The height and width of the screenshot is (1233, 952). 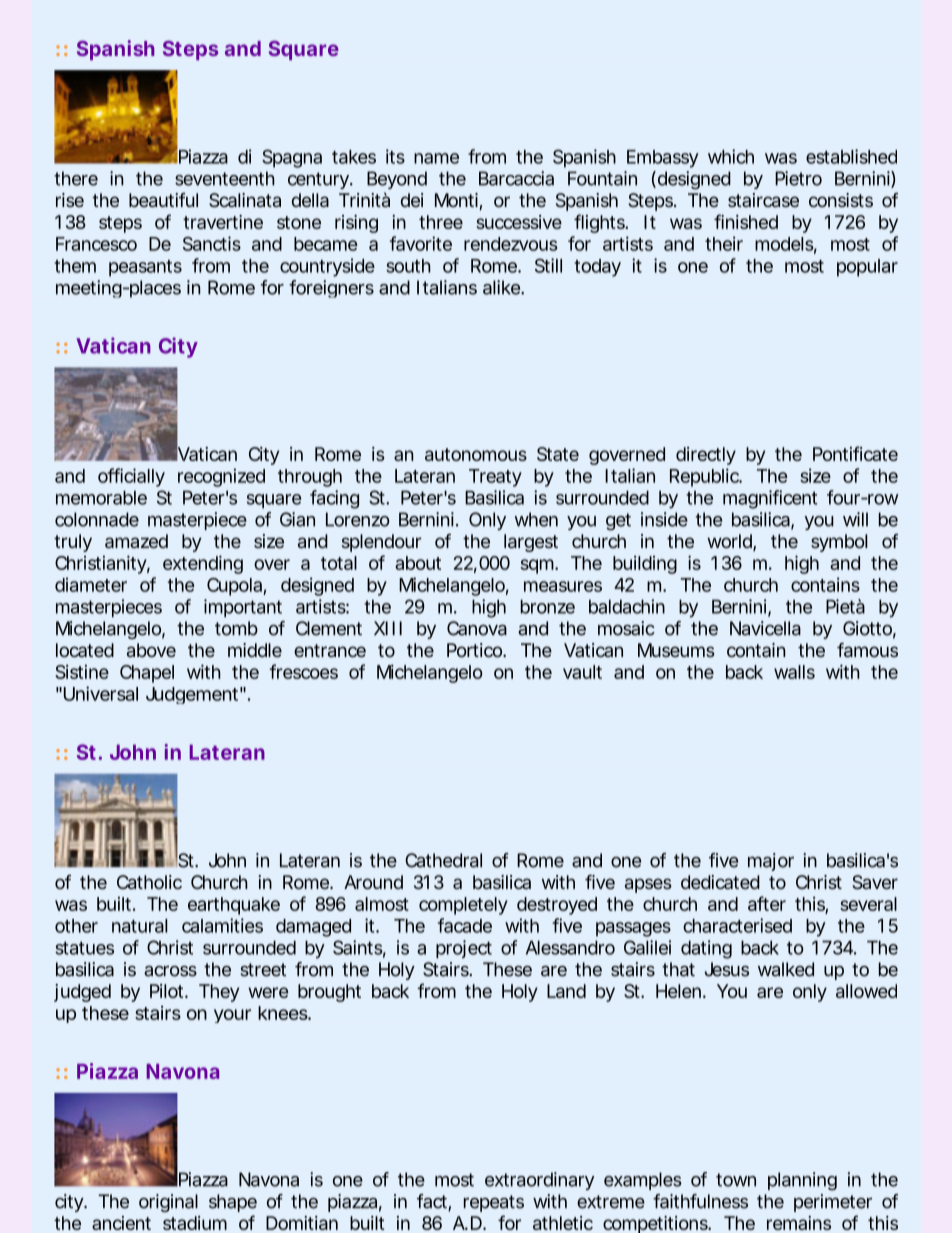 I want to click on directly, so click(x=706, y=456).
